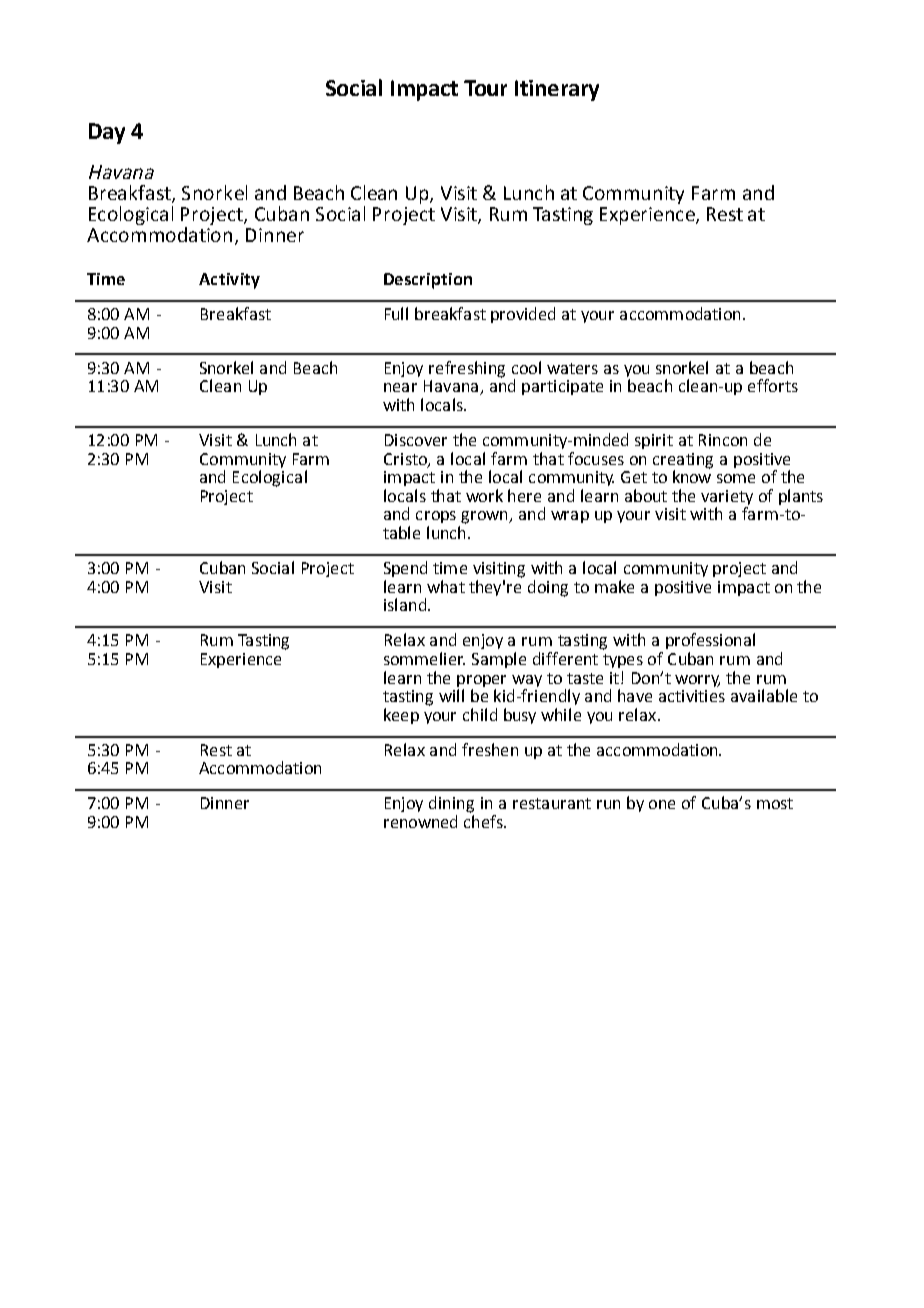 The image size is (924, 1308). I want to click on Discover, so click(416, 440).
